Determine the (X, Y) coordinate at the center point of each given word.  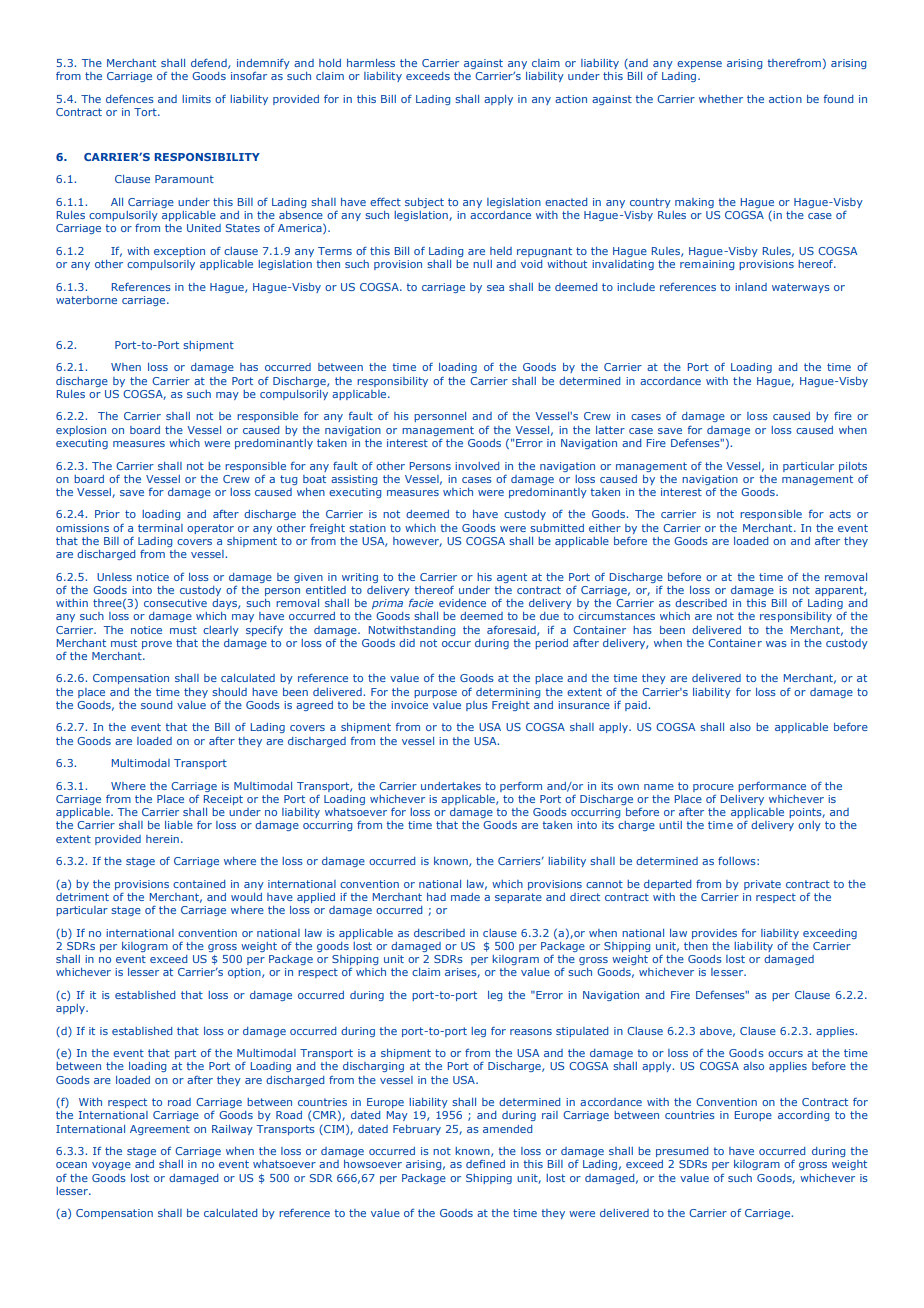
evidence (462, 603)
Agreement (160, 1130)
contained (199, 884)
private (762, 885)
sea (495, 288)
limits (196, 99)
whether (721, 99)
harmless (371, 63)
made (465, 897)
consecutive (175, 603)
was (776, 644)
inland (751, 287)
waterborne (86, 300)
